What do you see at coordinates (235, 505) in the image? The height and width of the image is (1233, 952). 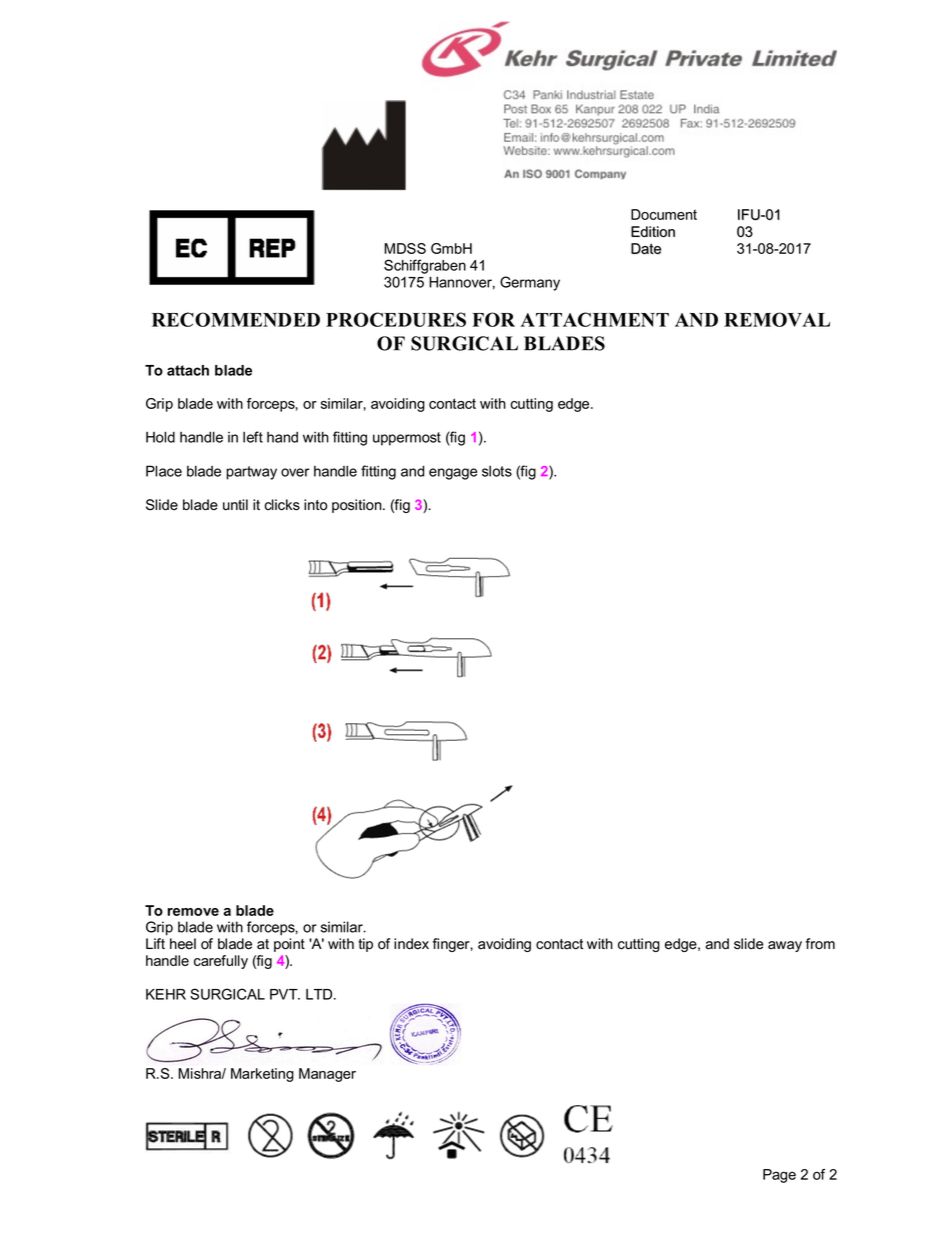 I see `until` at bounding box center [235, 505].
